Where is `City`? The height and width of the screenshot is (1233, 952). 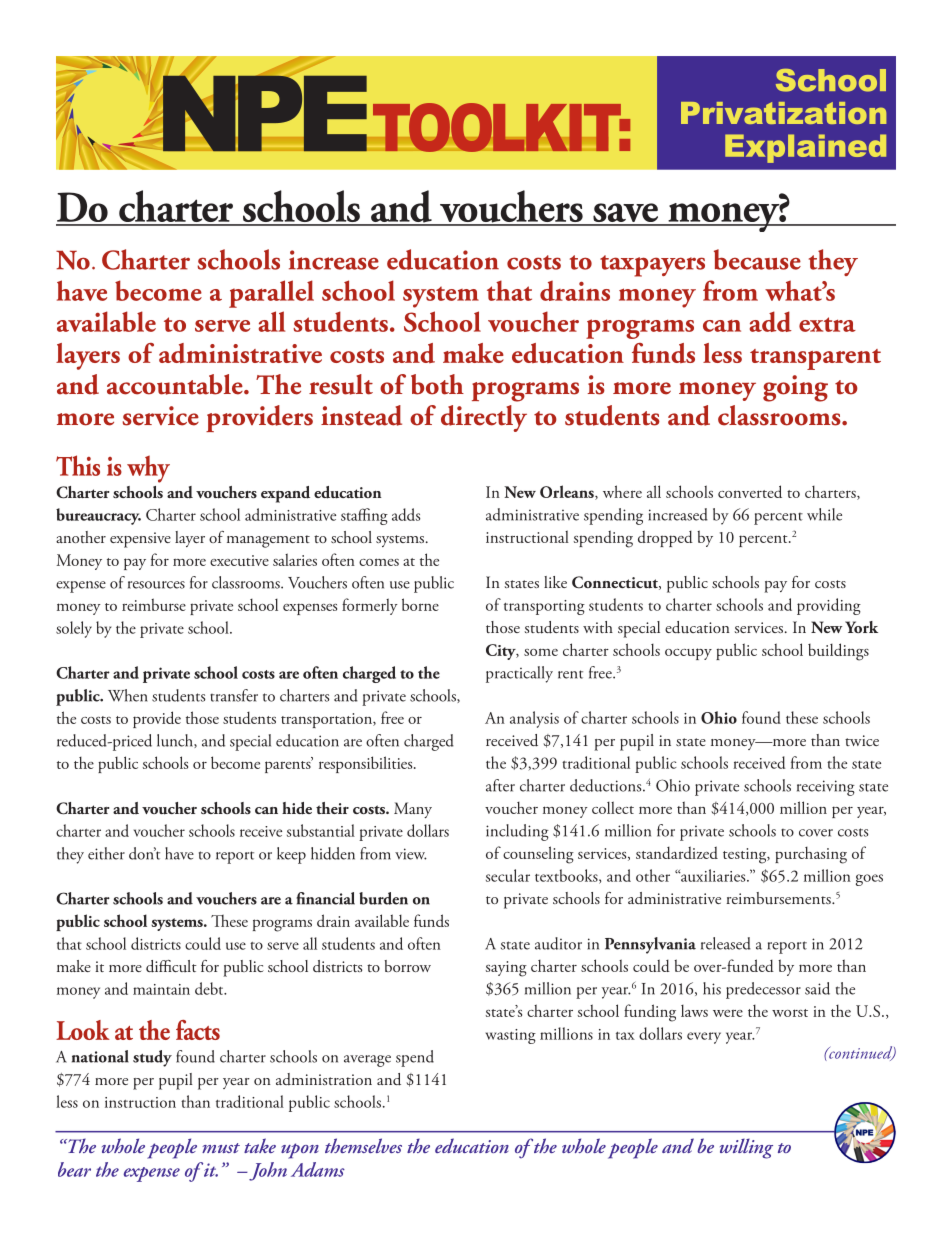
City is located at coordinates (502, 652).
